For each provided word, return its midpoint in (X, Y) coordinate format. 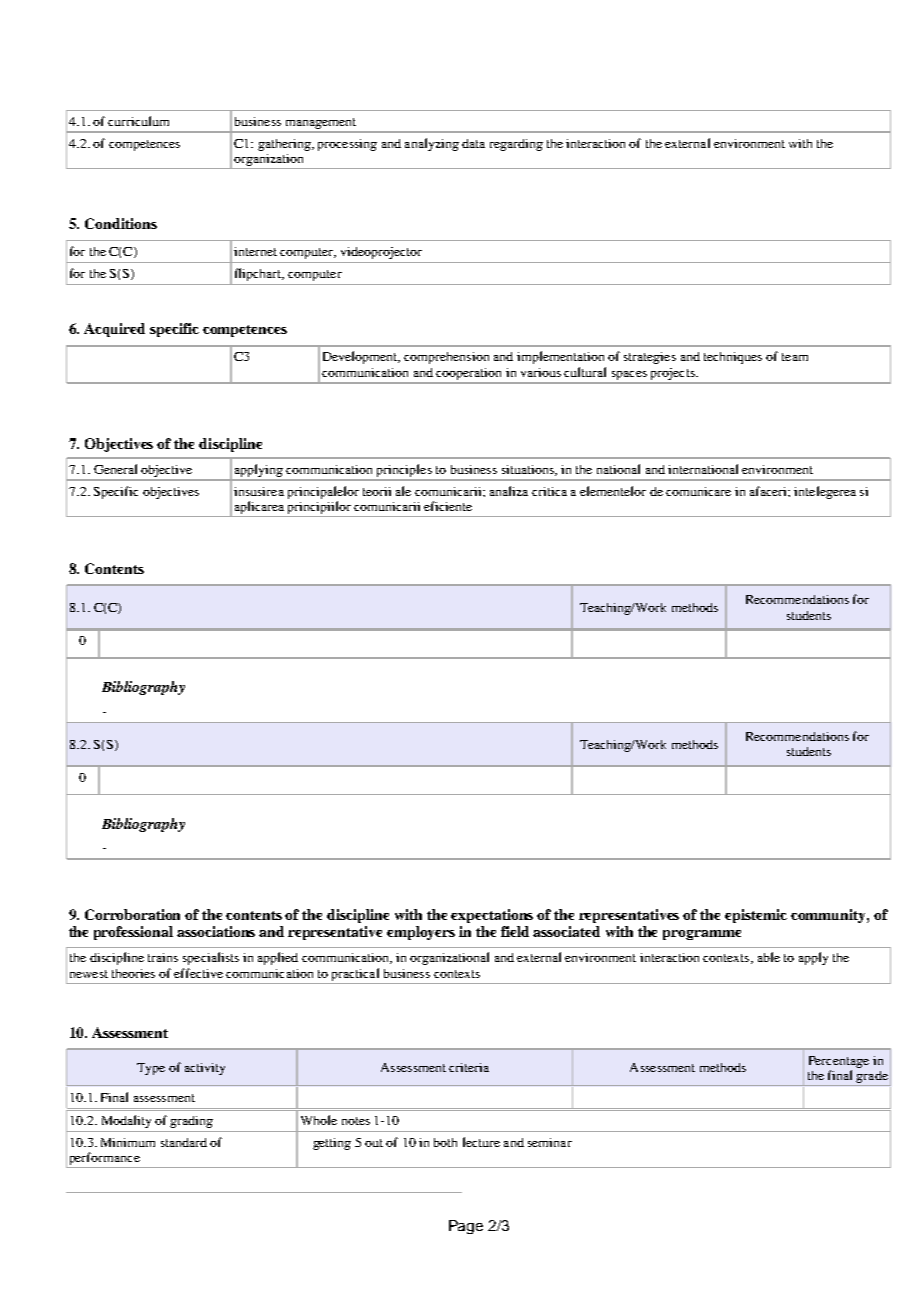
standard (184, 1142)
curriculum (138, 121)
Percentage (839, 1062)
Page (466, 1227)
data (473, 143)
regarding (516, 145)
